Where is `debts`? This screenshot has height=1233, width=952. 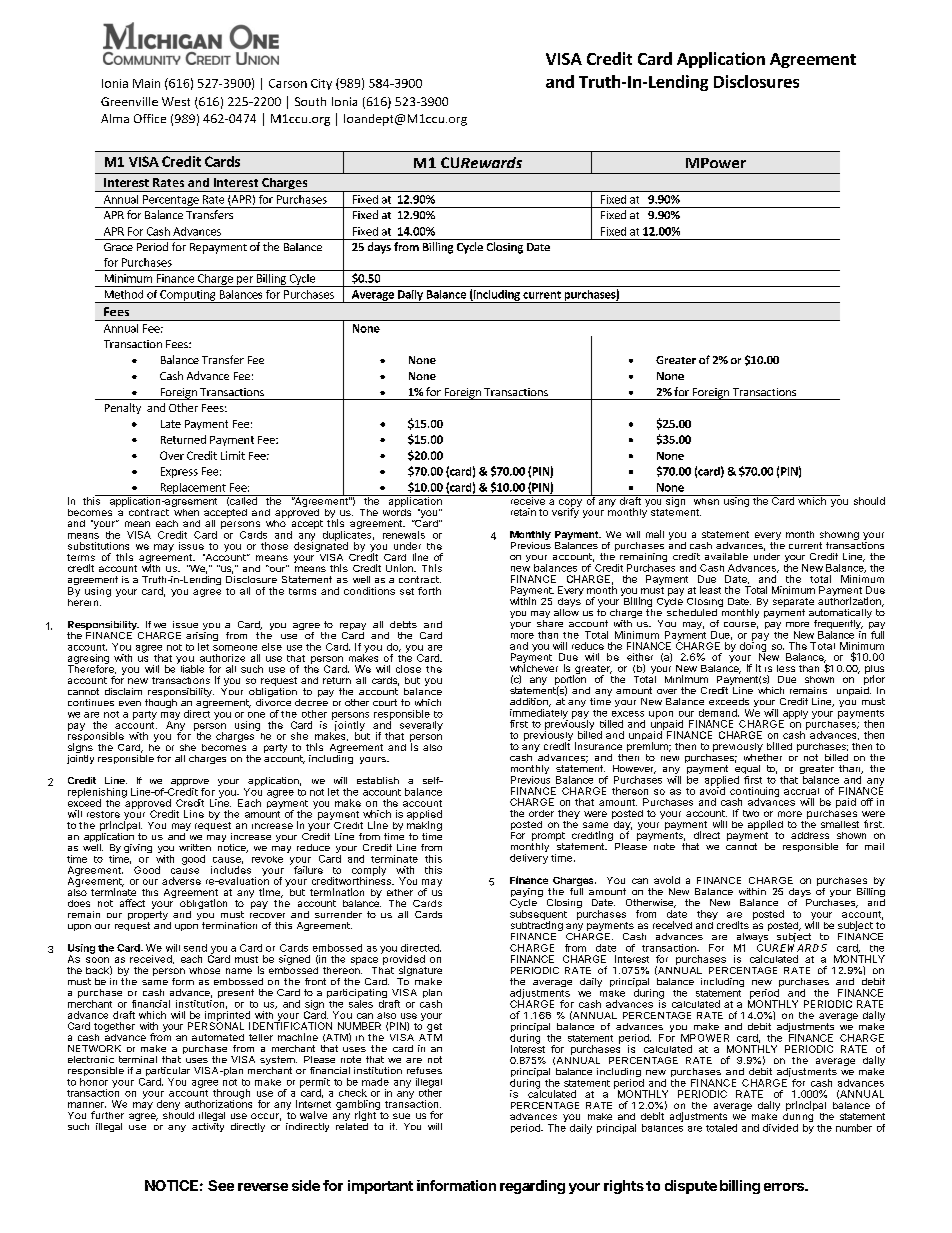 debts is located at coordinates (403, 624).
